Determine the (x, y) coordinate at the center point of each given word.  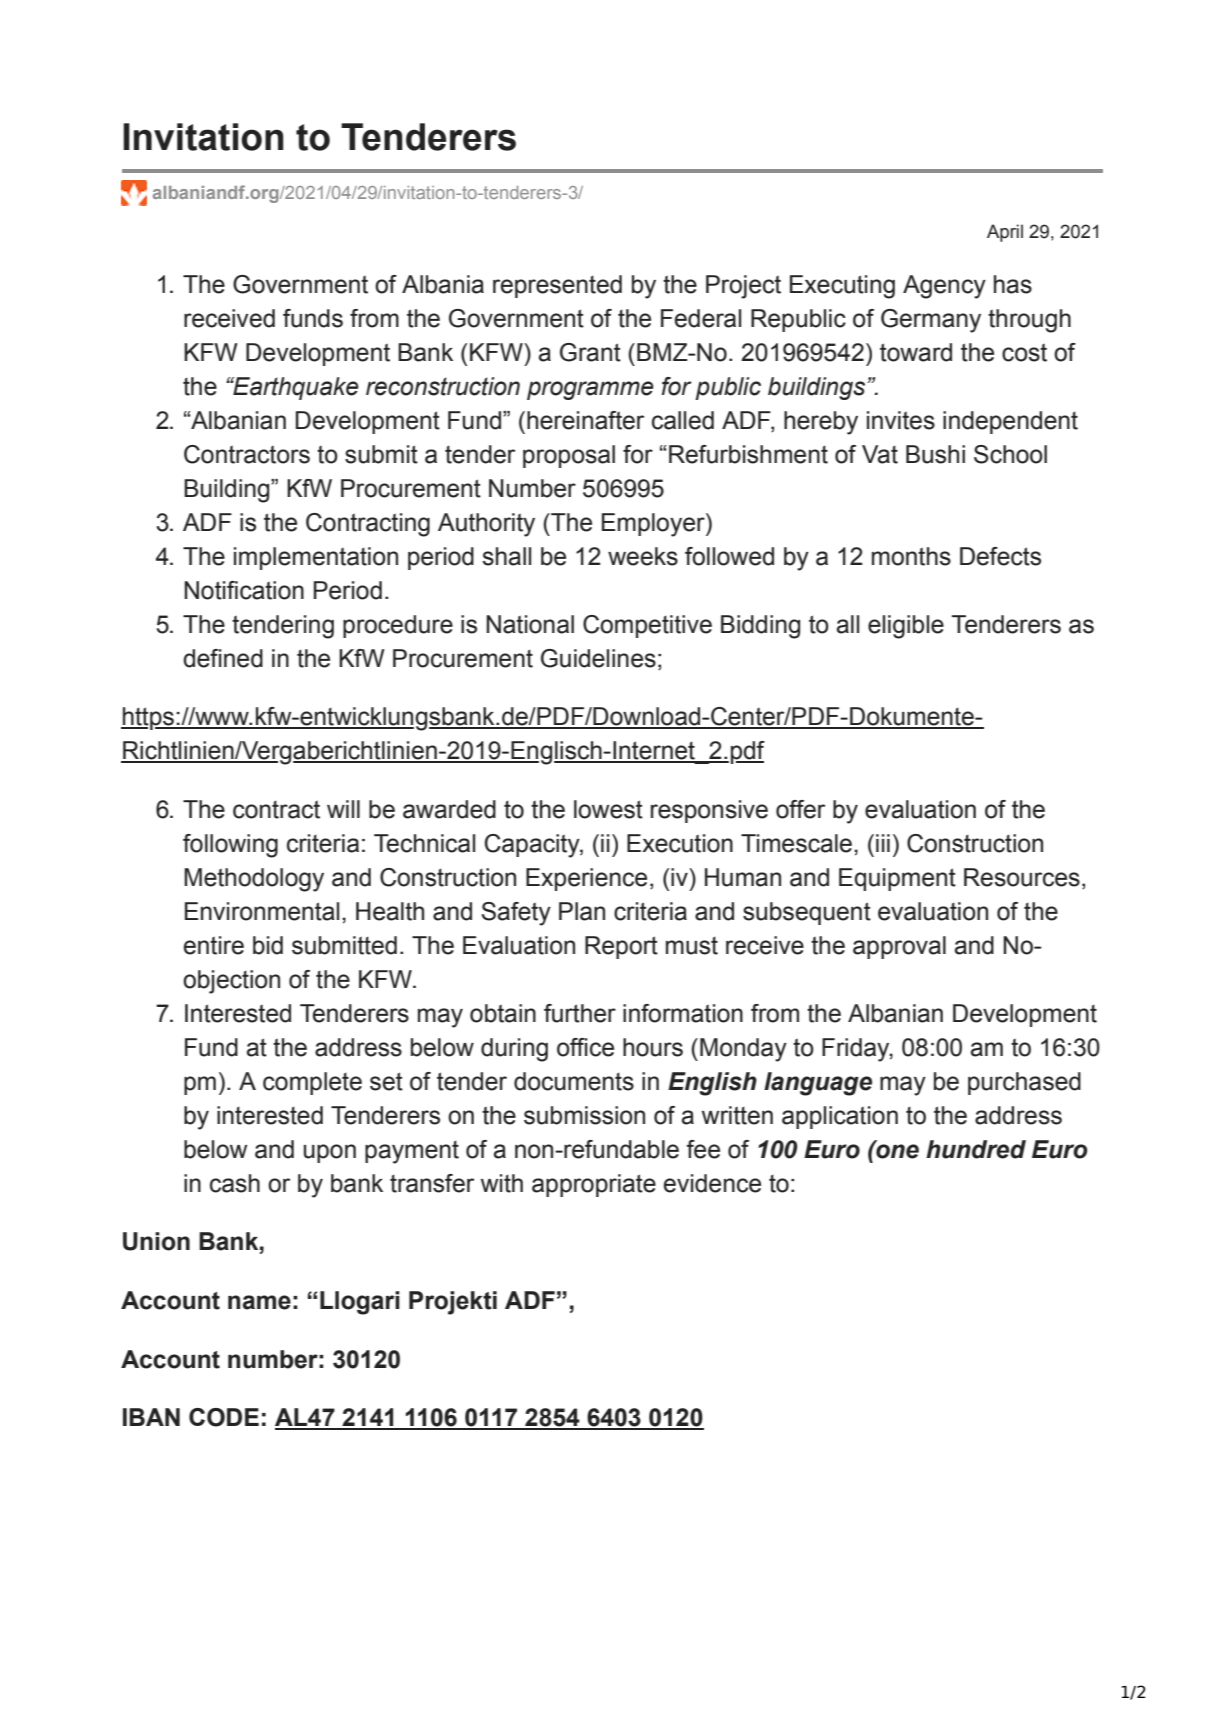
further (580, 1013)
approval (899, 947)
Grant (590, 352)
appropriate (594, 1185)
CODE (224, 1417)
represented (557, 286)
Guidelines (598, 658)
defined (223, 658)
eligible (906, 627)
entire (214, 945)
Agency (944, 287)
